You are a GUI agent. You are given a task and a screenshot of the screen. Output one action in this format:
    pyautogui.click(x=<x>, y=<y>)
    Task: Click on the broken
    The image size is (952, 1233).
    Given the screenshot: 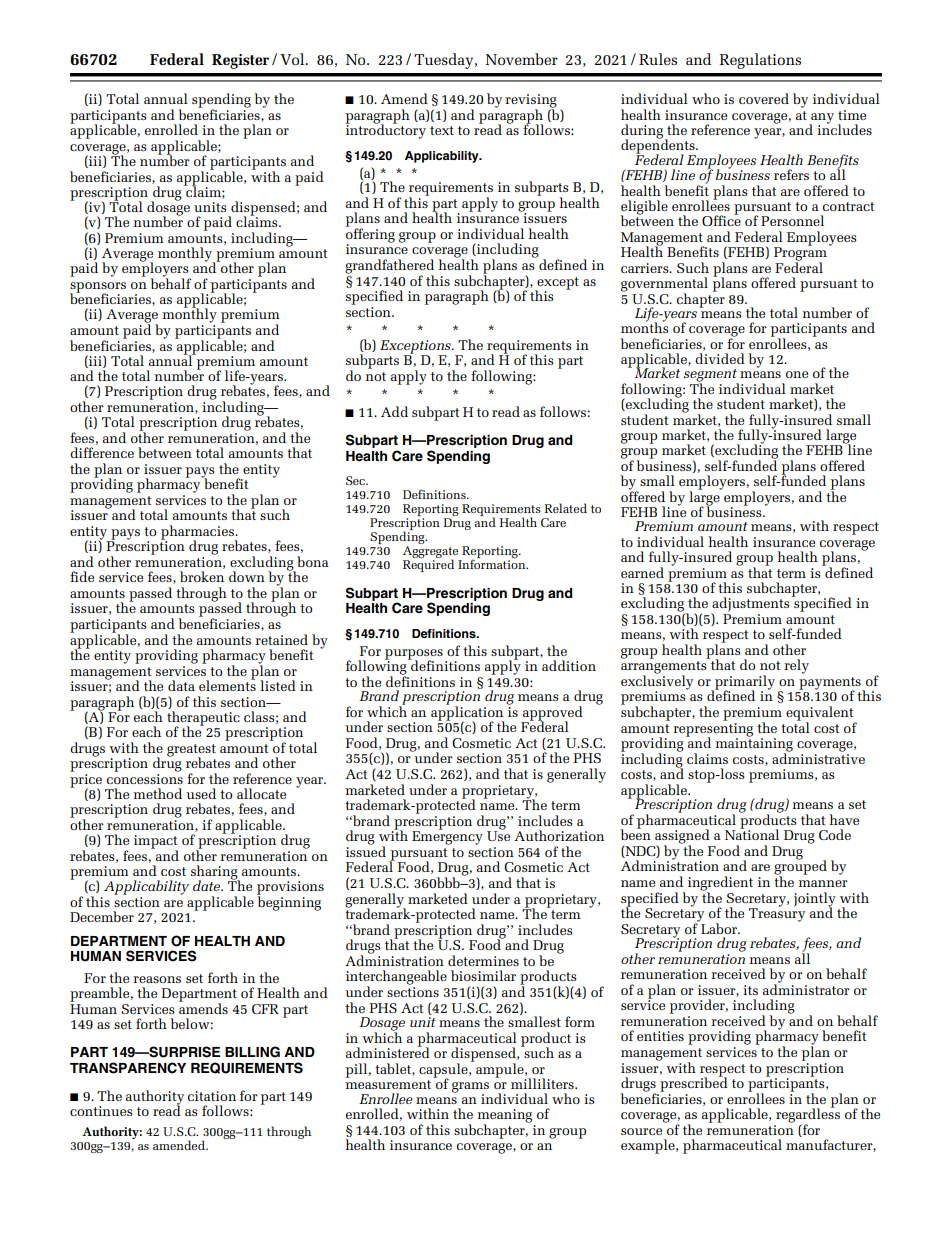 What is the action you would take?
    pyautogui.click(x=202, y=576)
